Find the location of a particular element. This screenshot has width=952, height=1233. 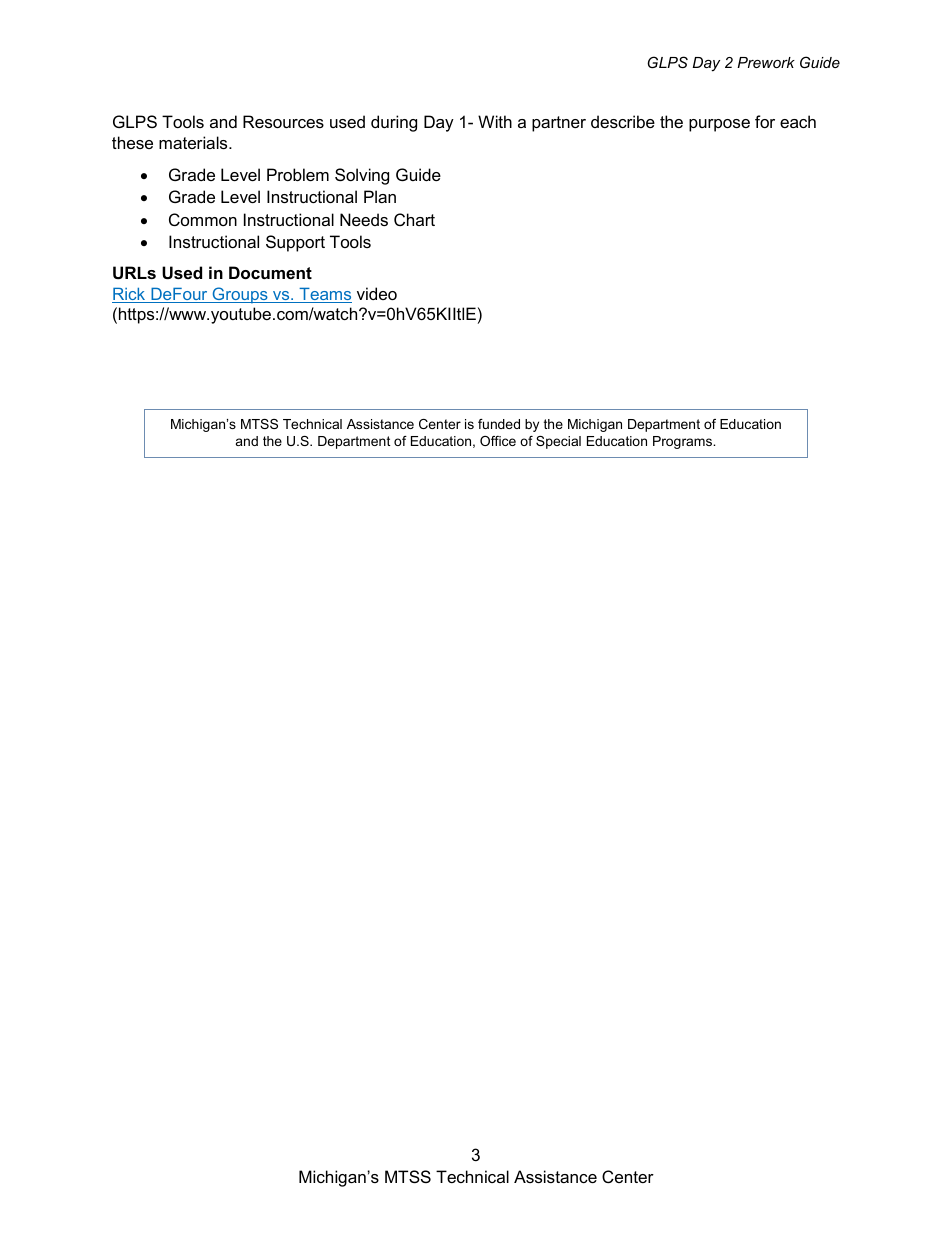

Common is located at coordinates (203, 219).
